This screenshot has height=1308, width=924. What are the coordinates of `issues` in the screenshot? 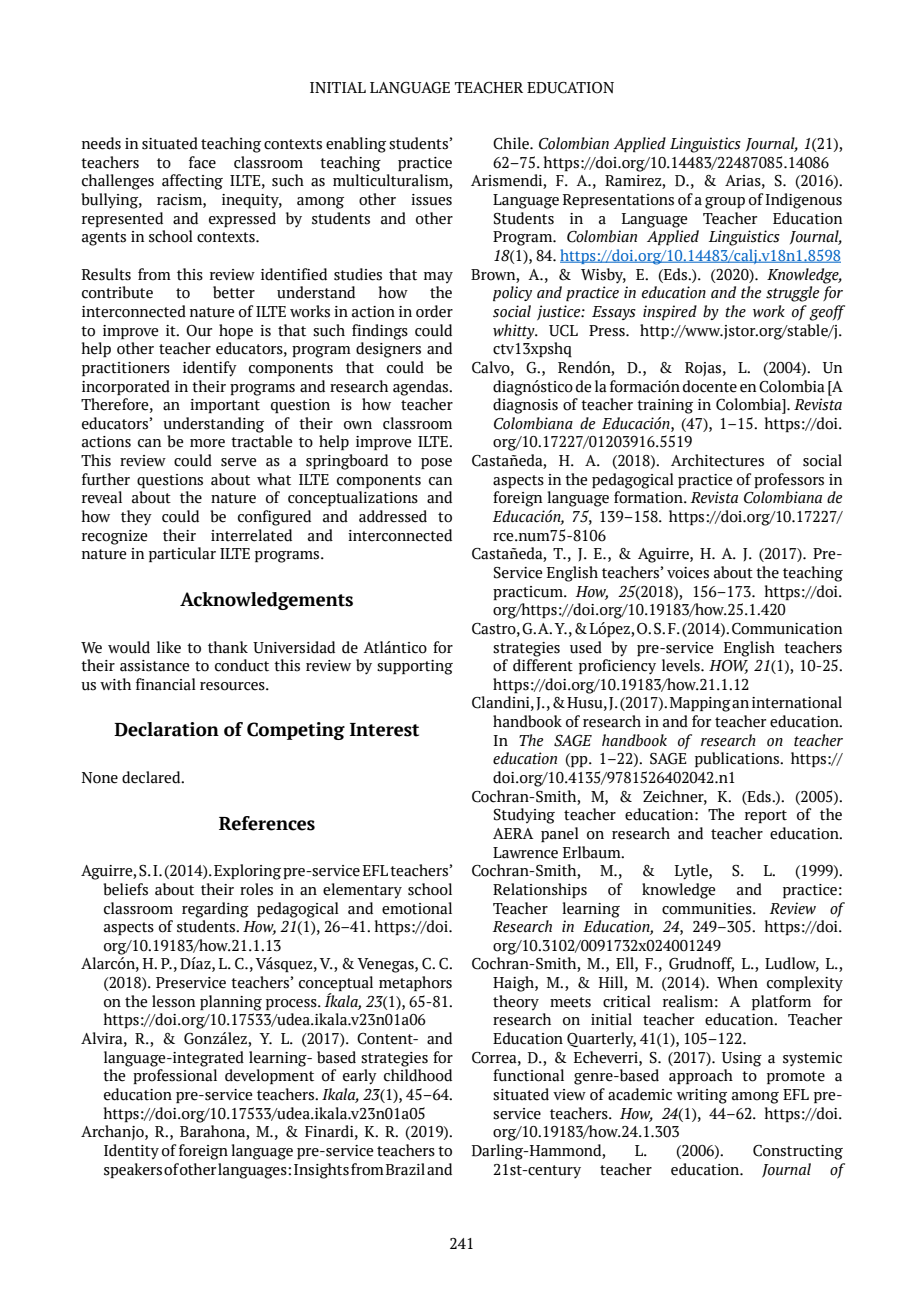 It's located at (431, 200).
